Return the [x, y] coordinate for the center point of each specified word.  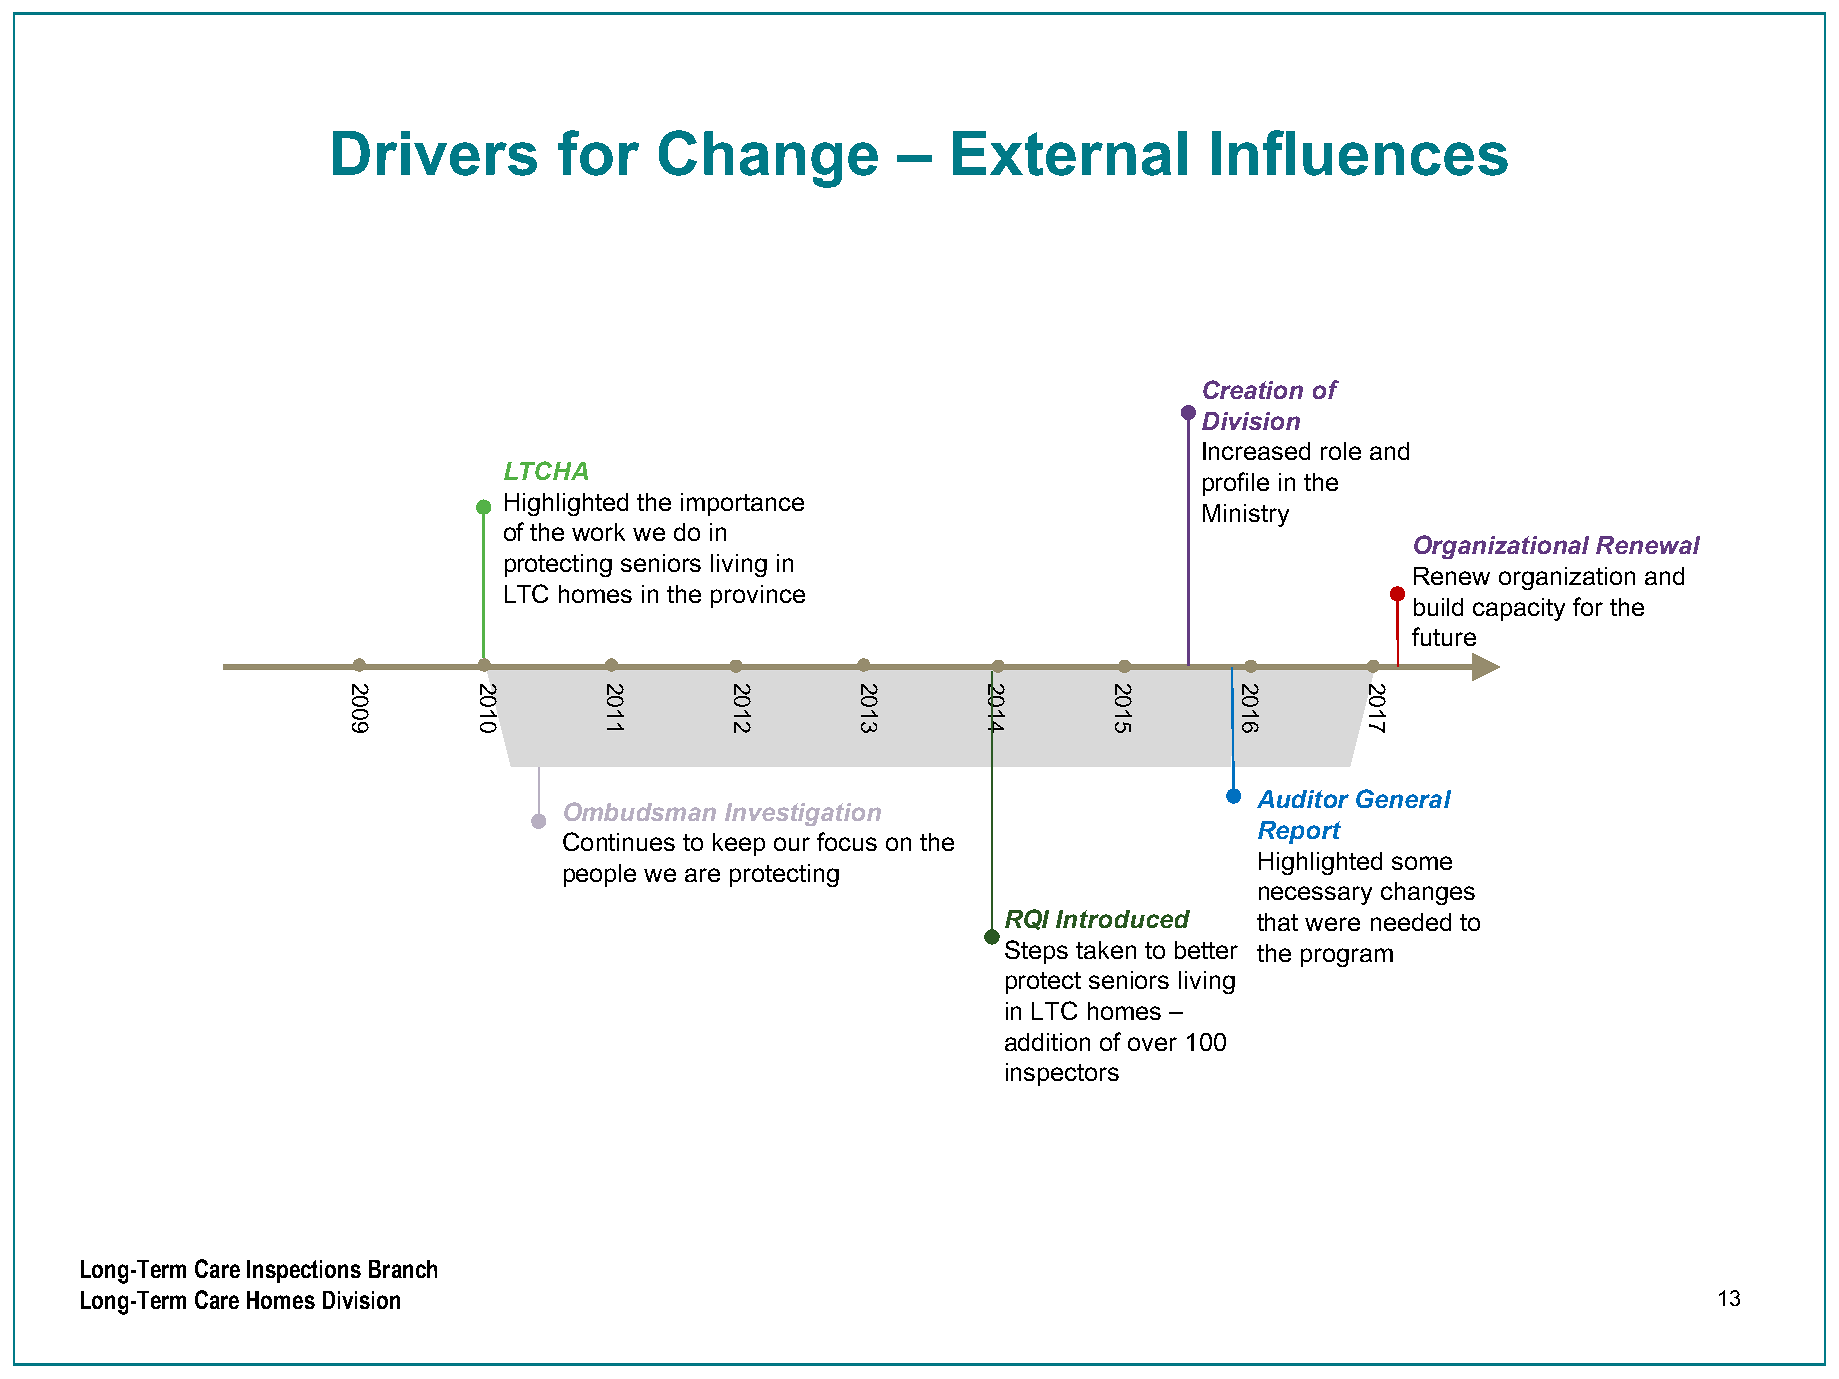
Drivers [435, 153]
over [1152, 1044]
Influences [1360, 153]
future [1444, 636]
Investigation [803, 814]
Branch [403, 1269]
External [1070, 153]
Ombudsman [640, 811]
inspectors [1062, 1074]
